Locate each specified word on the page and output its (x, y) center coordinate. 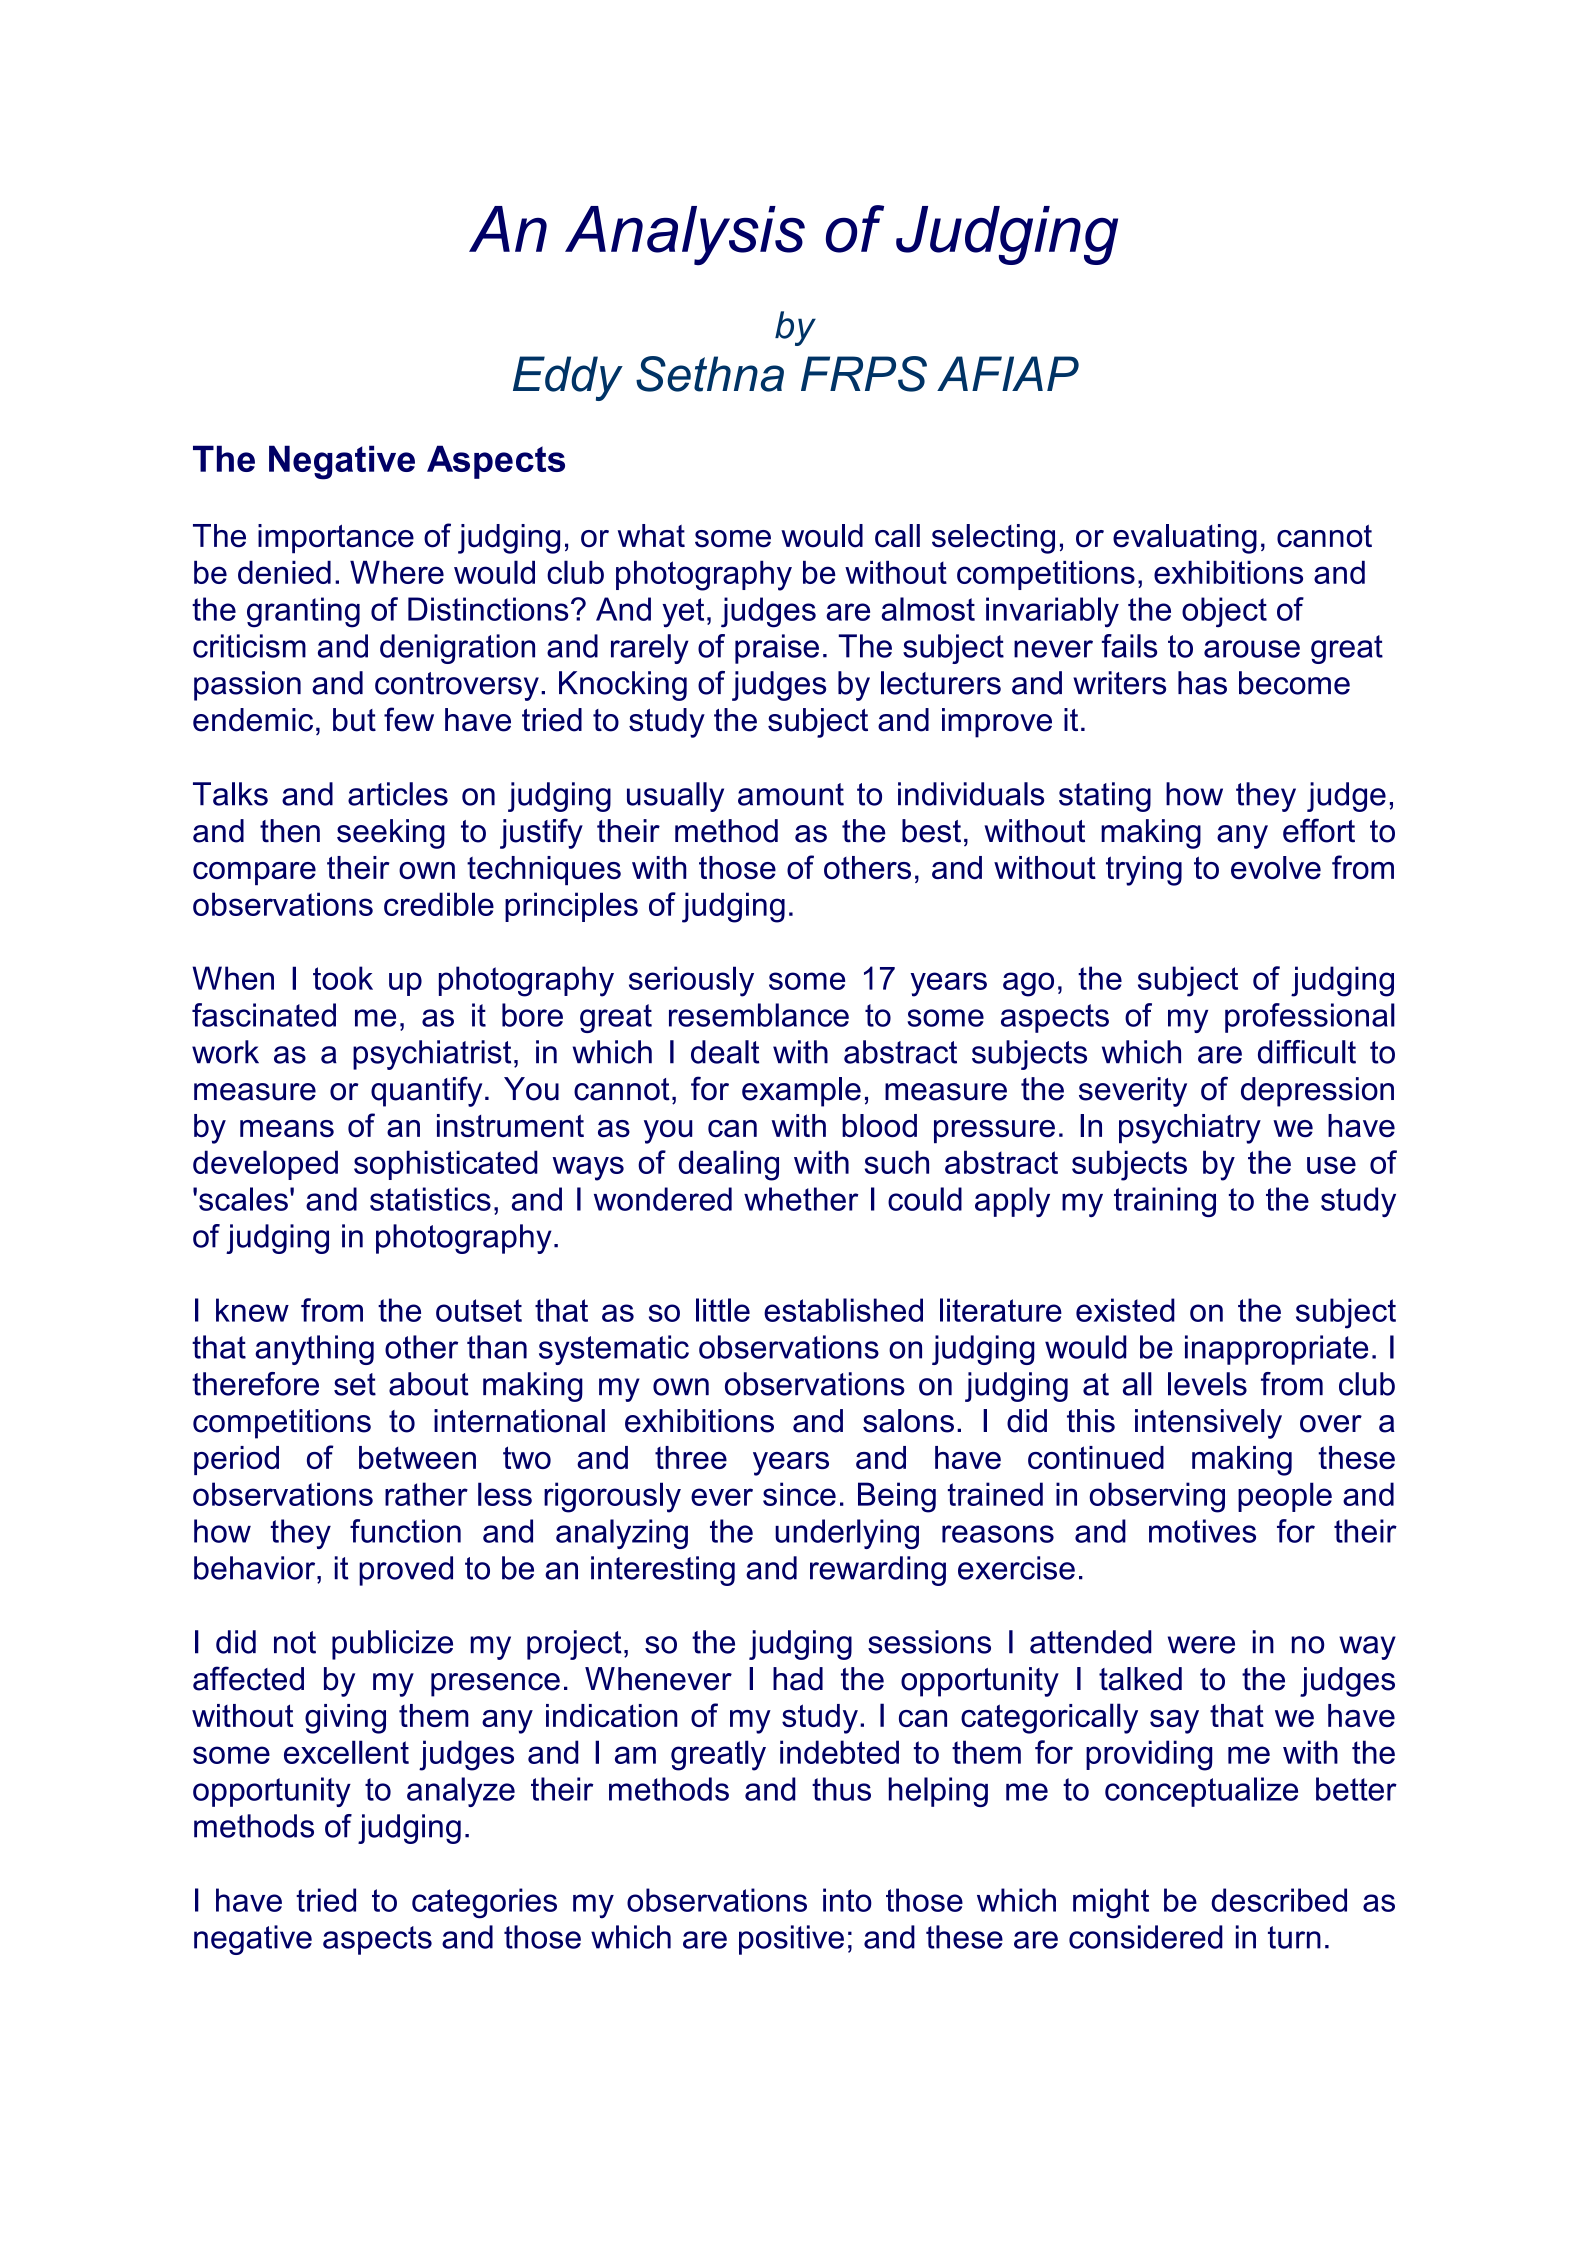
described (1279, 1900)
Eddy (568, 378)
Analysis (685, 235)
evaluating (1185, 539)
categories (484, 1903)
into (847, 1900)
